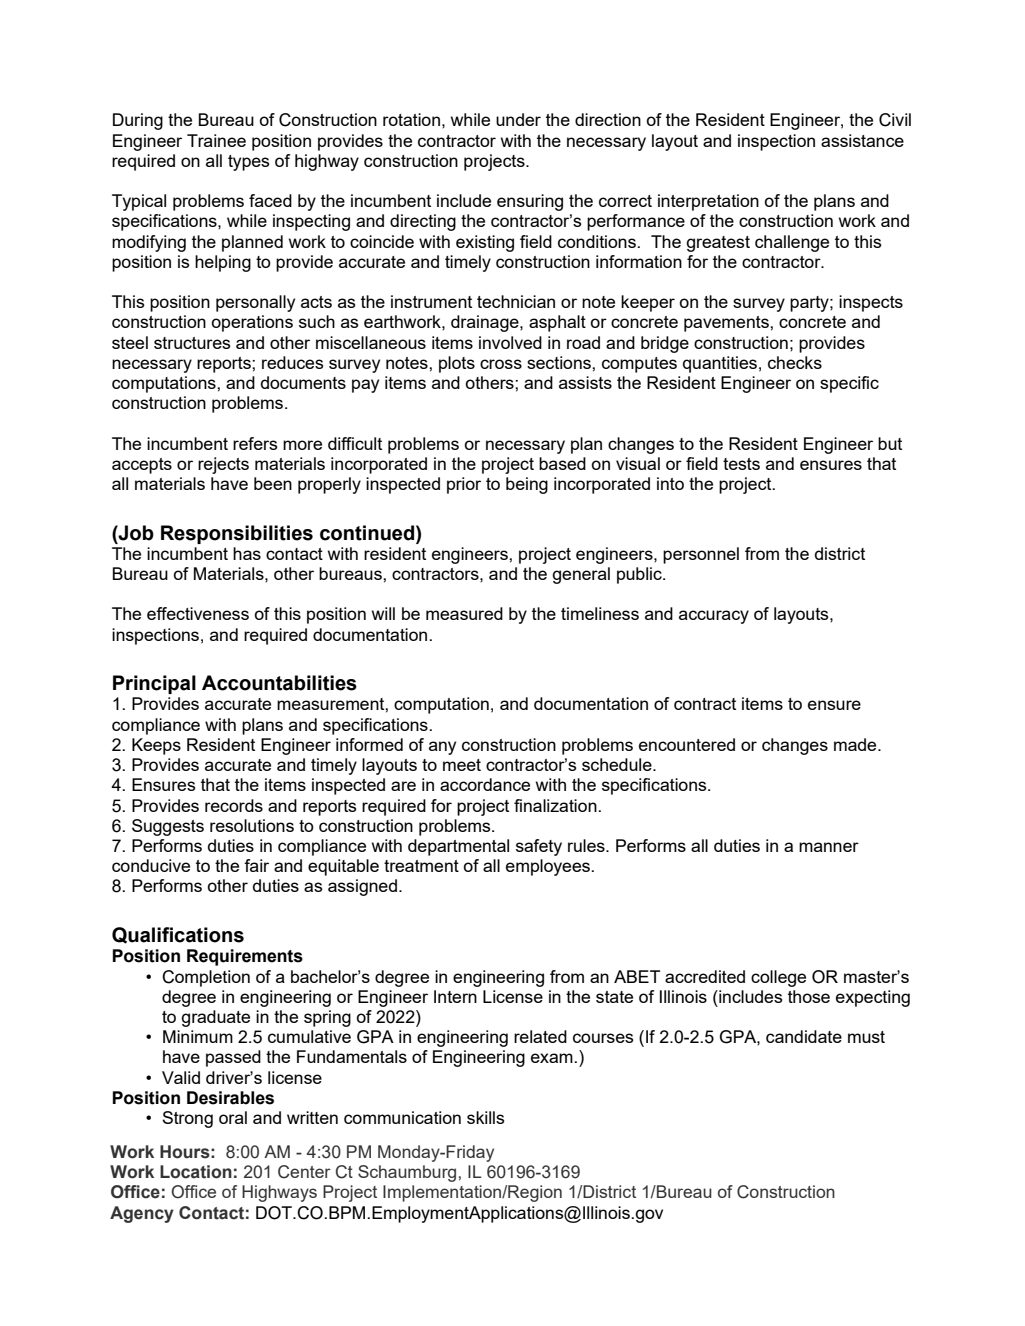 This page has width=1025, height=1326. I want to click on candidate, so click(804, 1036).
